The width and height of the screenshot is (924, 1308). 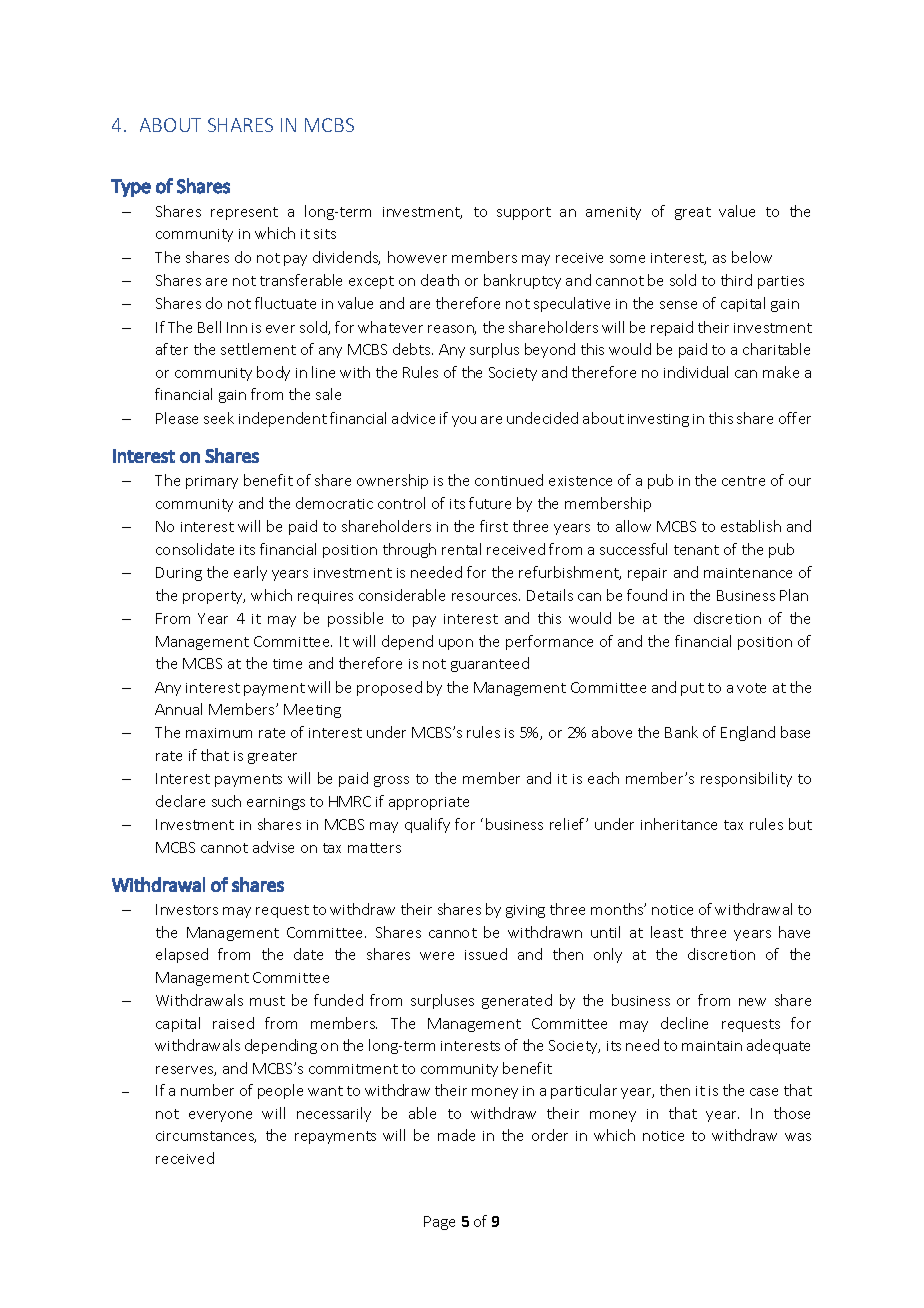 I want to click on such, so click(x=226, y=801).
